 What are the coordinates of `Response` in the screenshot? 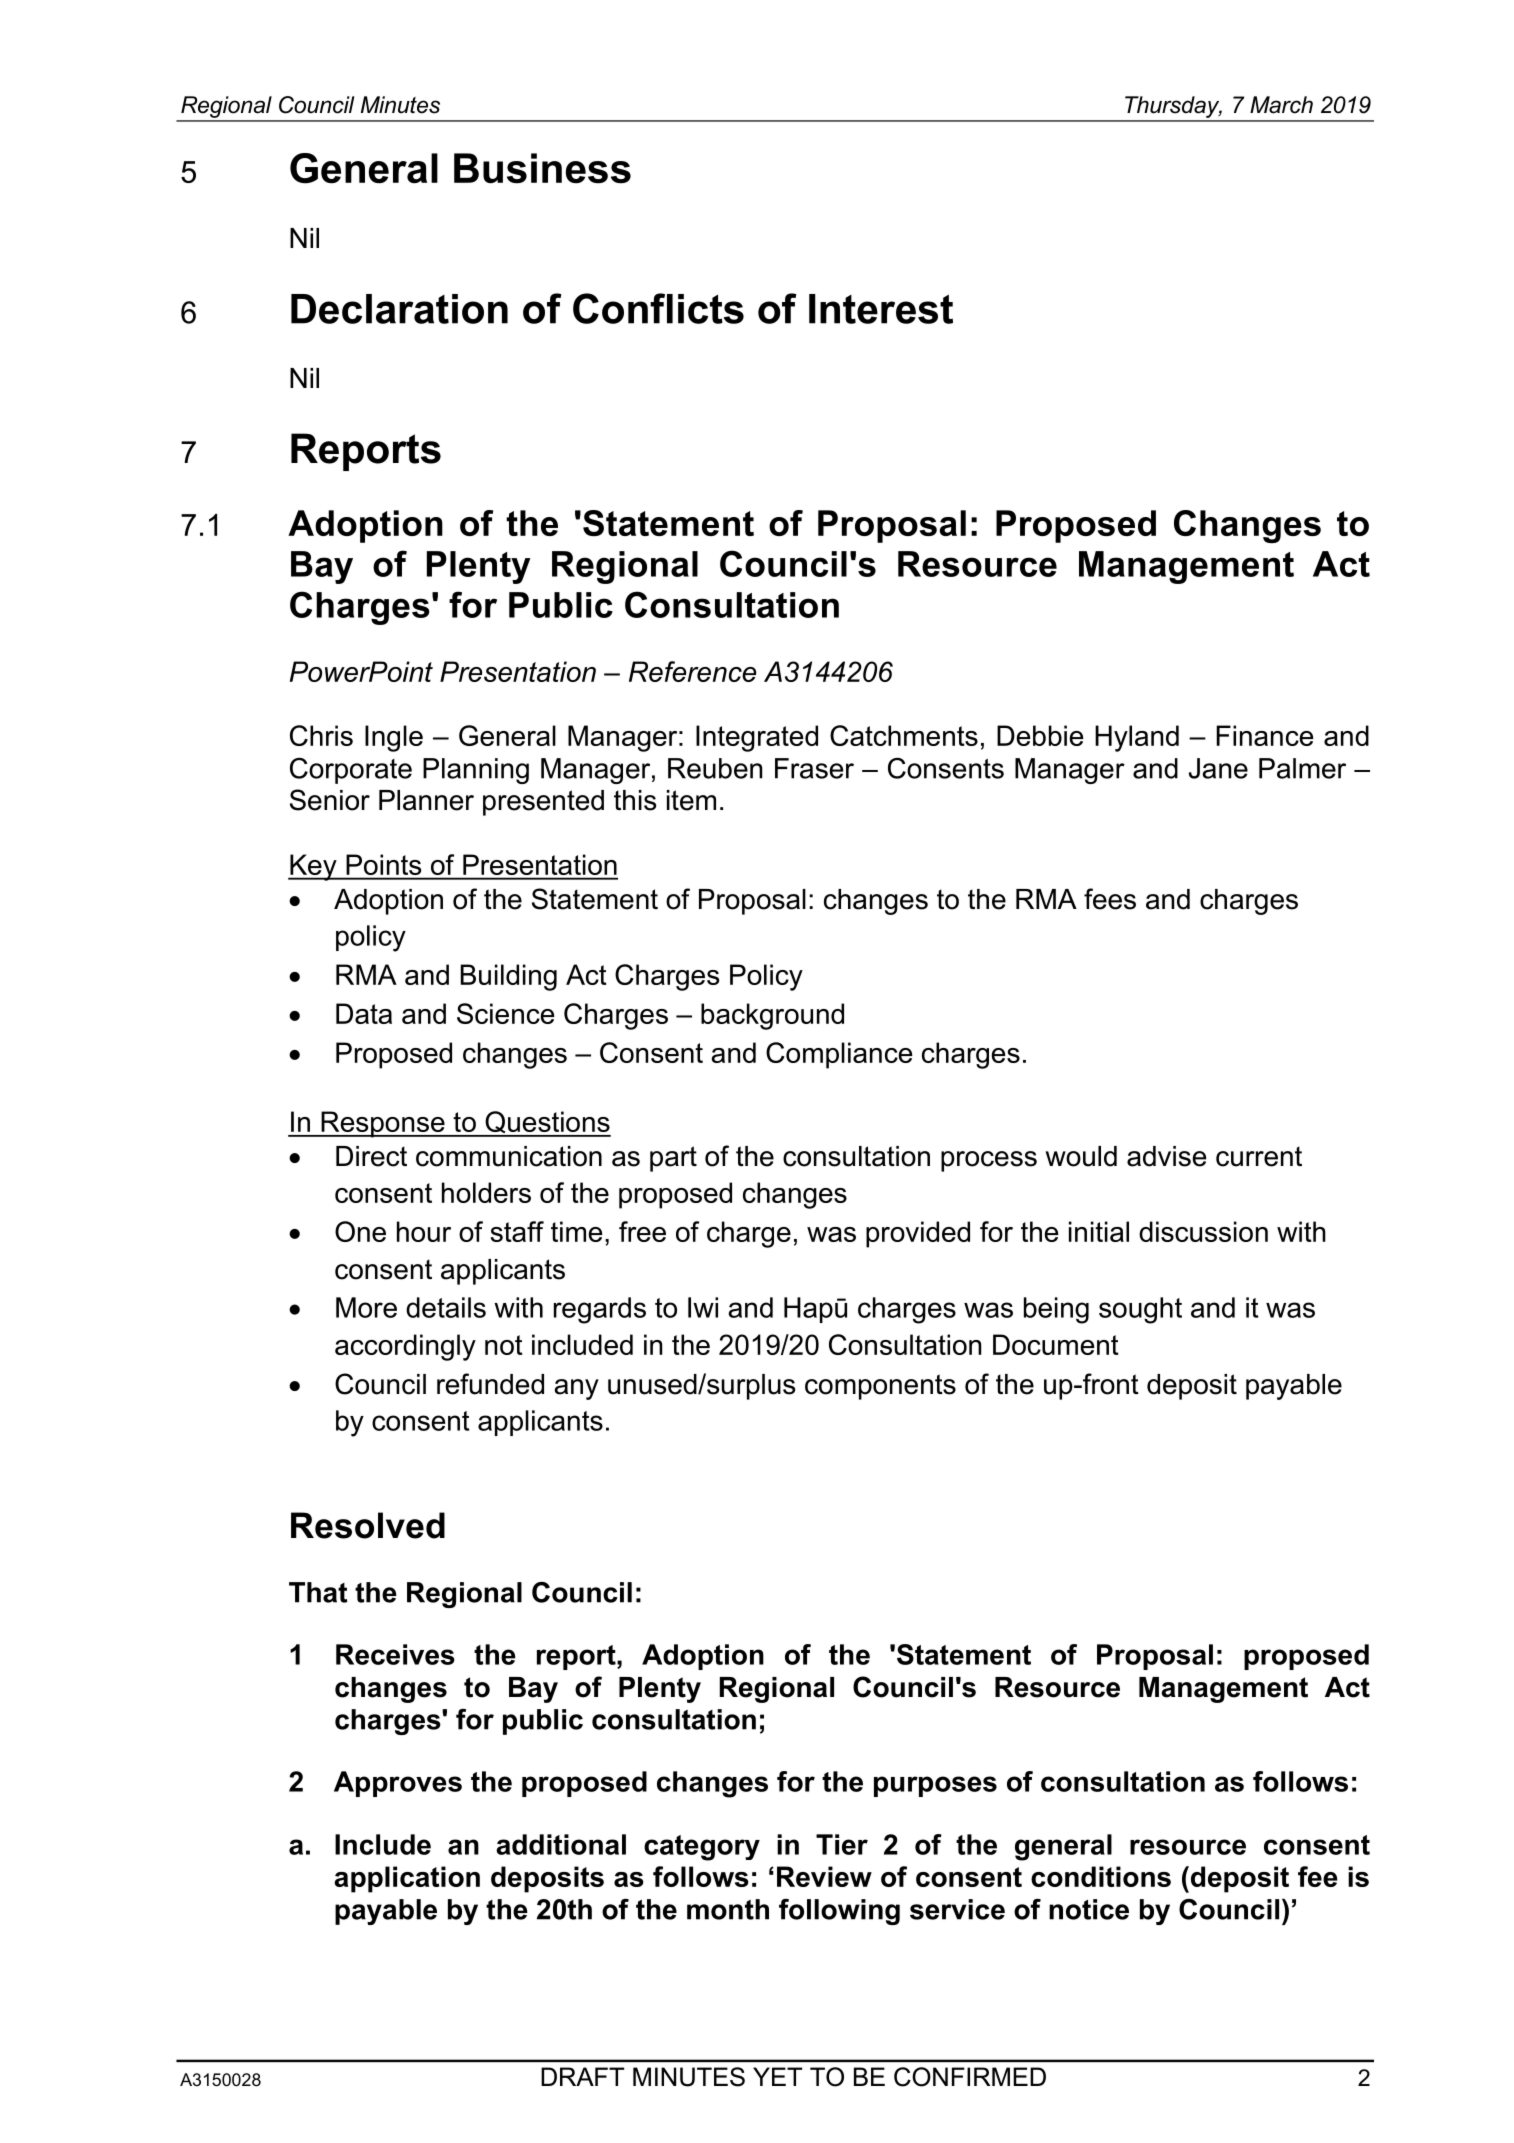 It's located at (383, 1124).
